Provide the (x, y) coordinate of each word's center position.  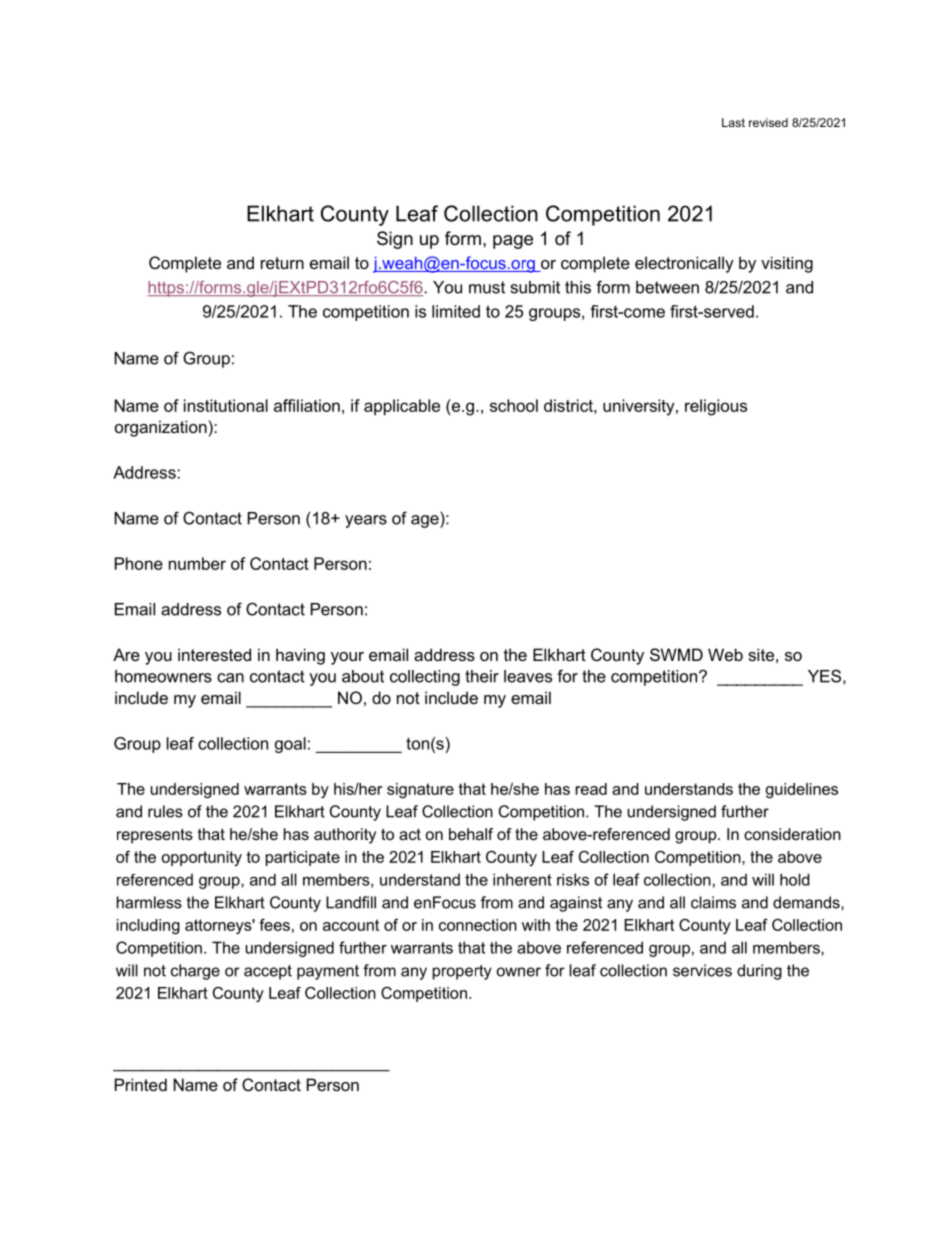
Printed (141, 1084)
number (197, 563)
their (482, 676)
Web (725, 654)
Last (733, 122)
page (513, 242)
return (282, 263)
